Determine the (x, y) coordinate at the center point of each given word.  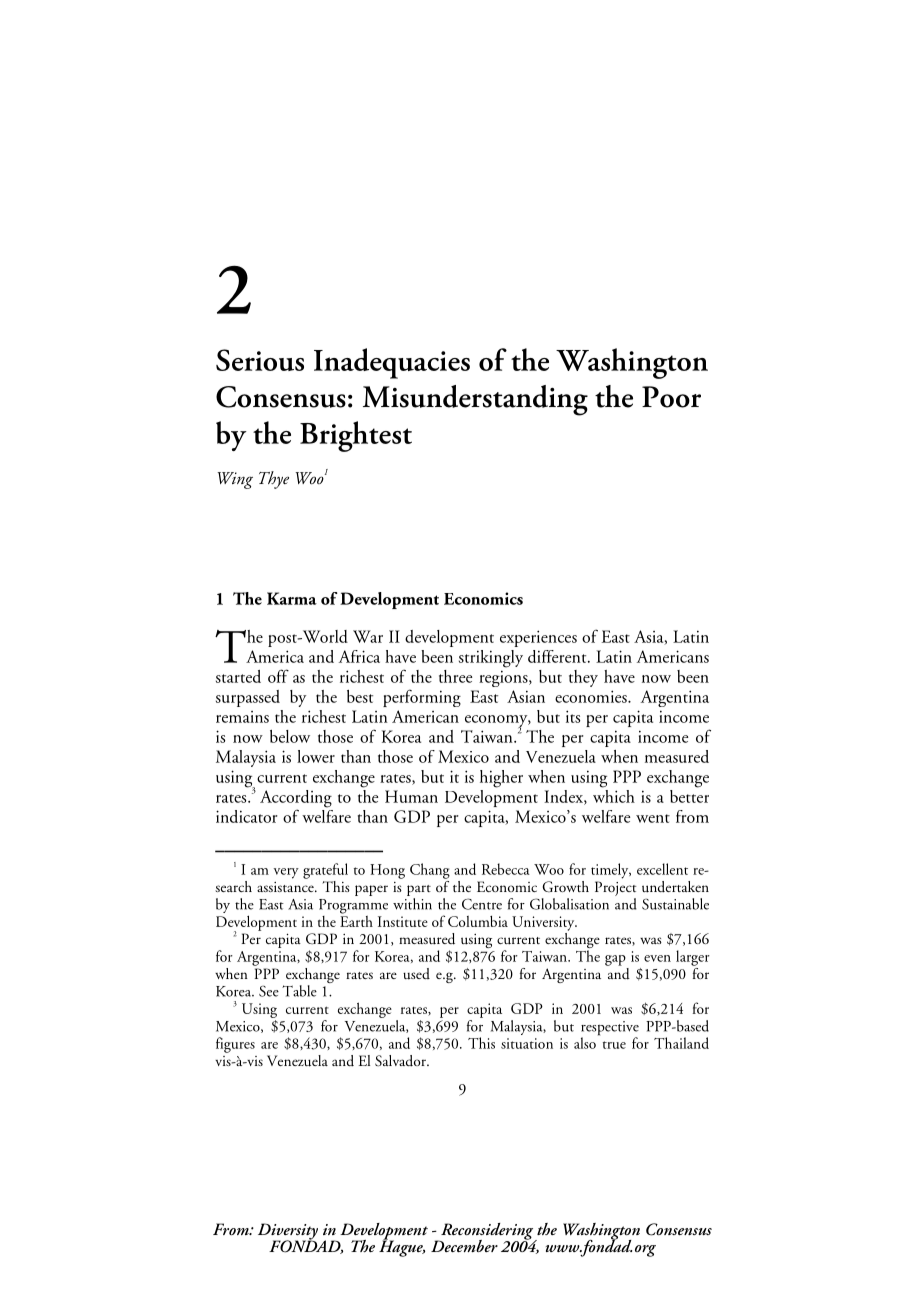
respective (610, 1029)
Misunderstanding (475, 400)
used (416, 974)
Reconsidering (487, 1232)
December (464, 1246)
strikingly (491, 659)
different (558, 656)
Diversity (288, 1232)
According (296, 800)
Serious (260, 360)
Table (299, 991)
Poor (671, 397)
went (653, 818)
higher (501, 779)
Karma (292, 598)
